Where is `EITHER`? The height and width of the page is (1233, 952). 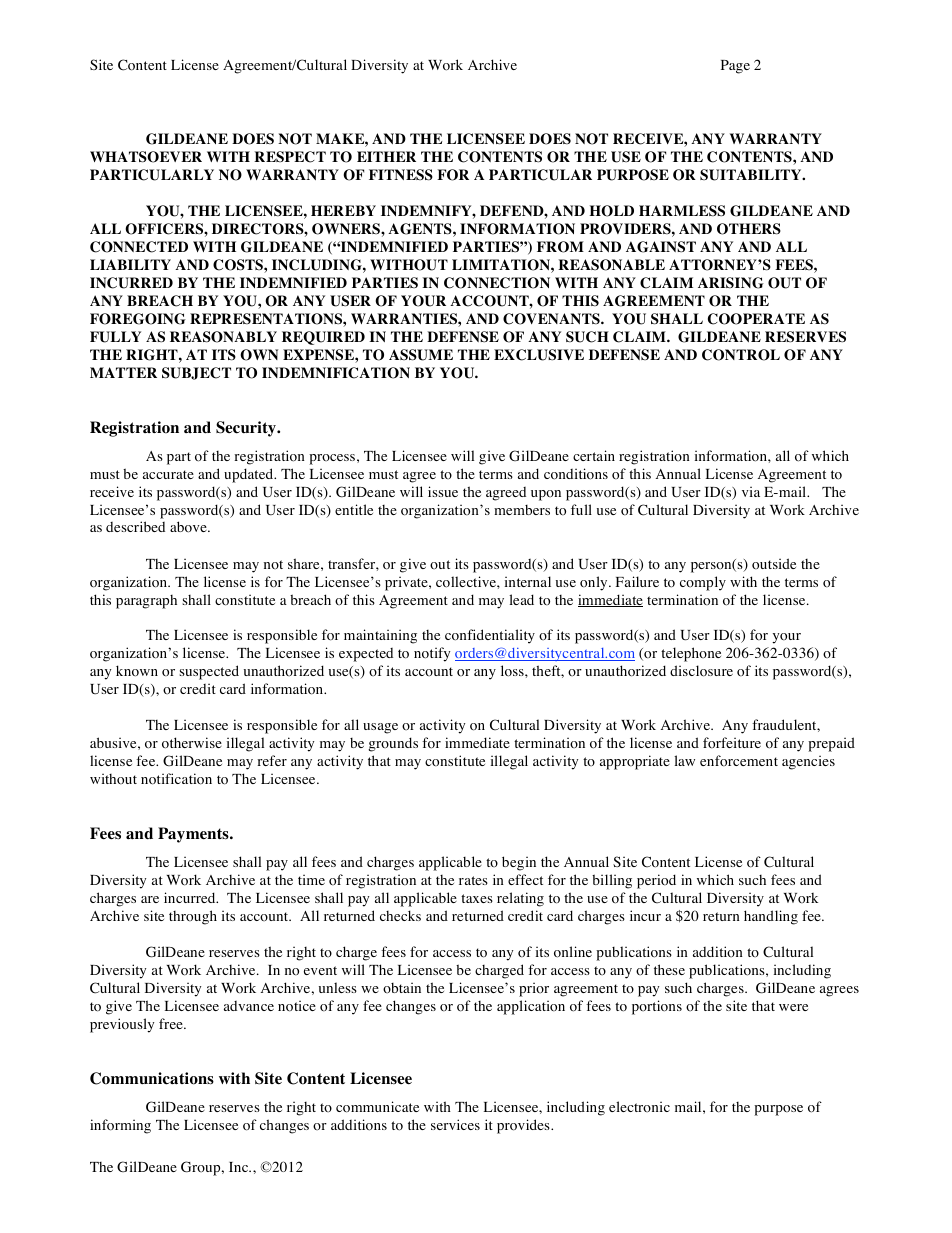
EITHER is located at coordinates (386, 156).
